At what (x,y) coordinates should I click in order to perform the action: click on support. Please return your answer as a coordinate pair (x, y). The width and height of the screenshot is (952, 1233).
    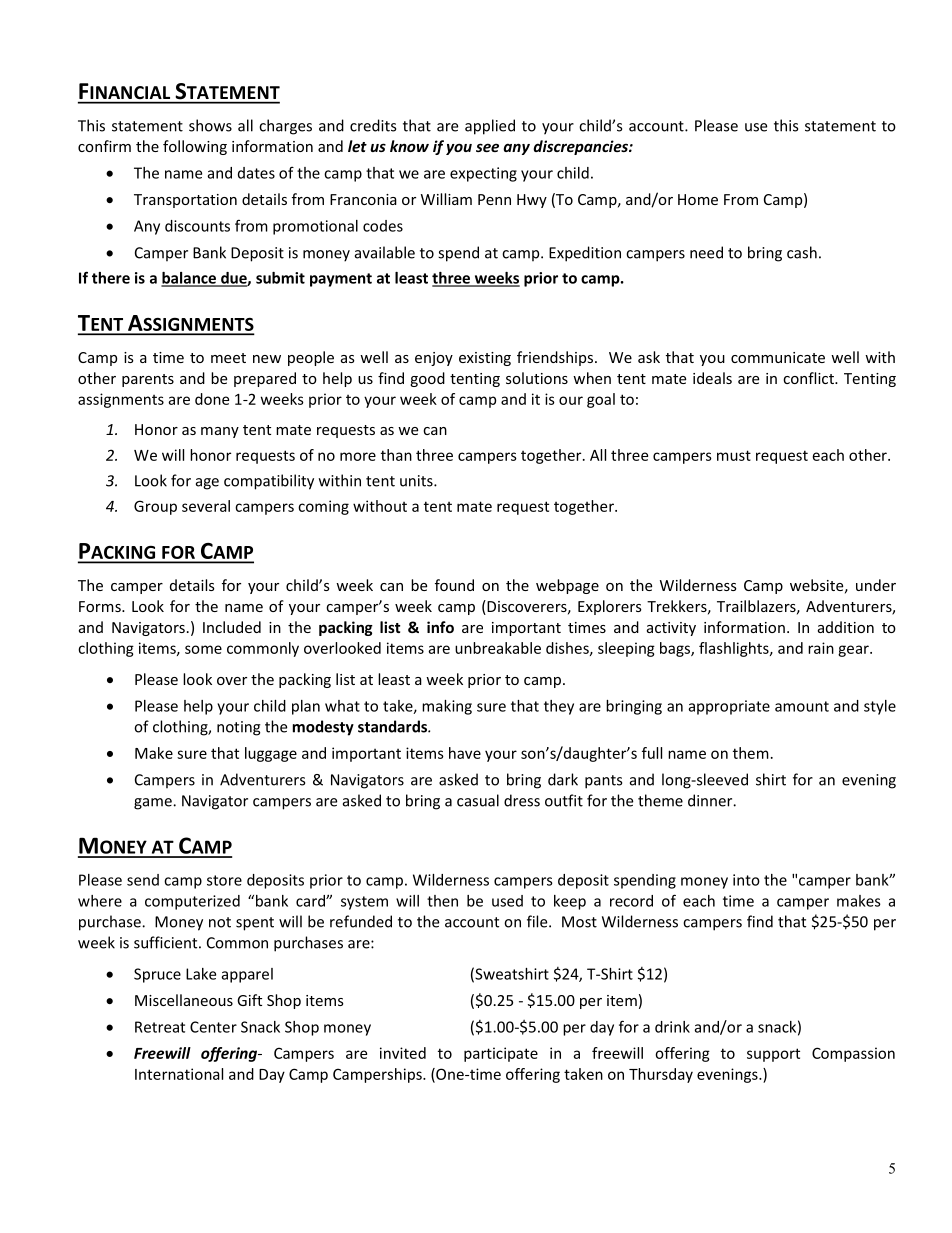
    Looking at the image, I should click on (773, 1055).
